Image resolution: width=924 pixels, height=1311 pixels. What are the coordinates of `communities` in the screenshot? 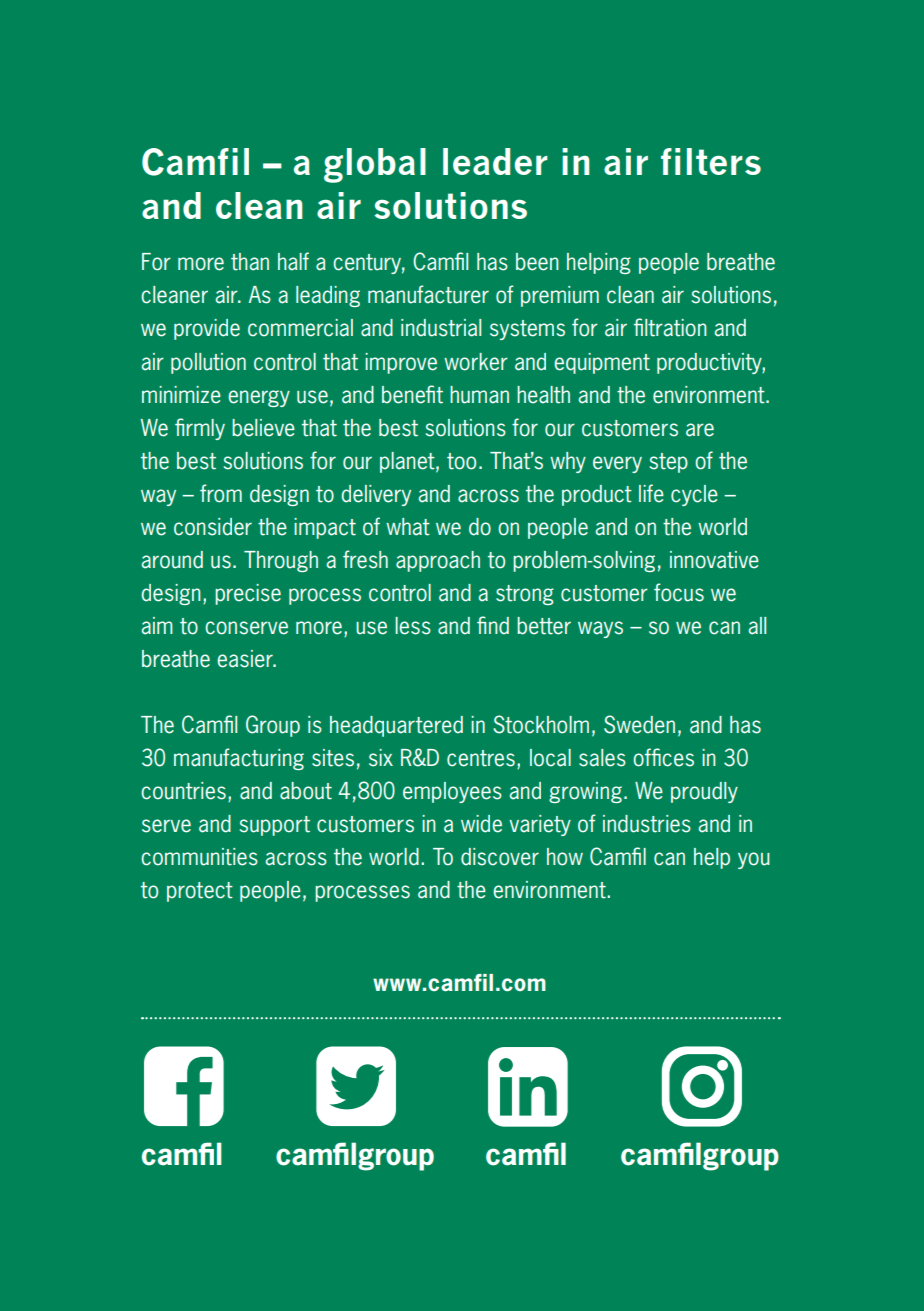 It's located at (199, 857).
